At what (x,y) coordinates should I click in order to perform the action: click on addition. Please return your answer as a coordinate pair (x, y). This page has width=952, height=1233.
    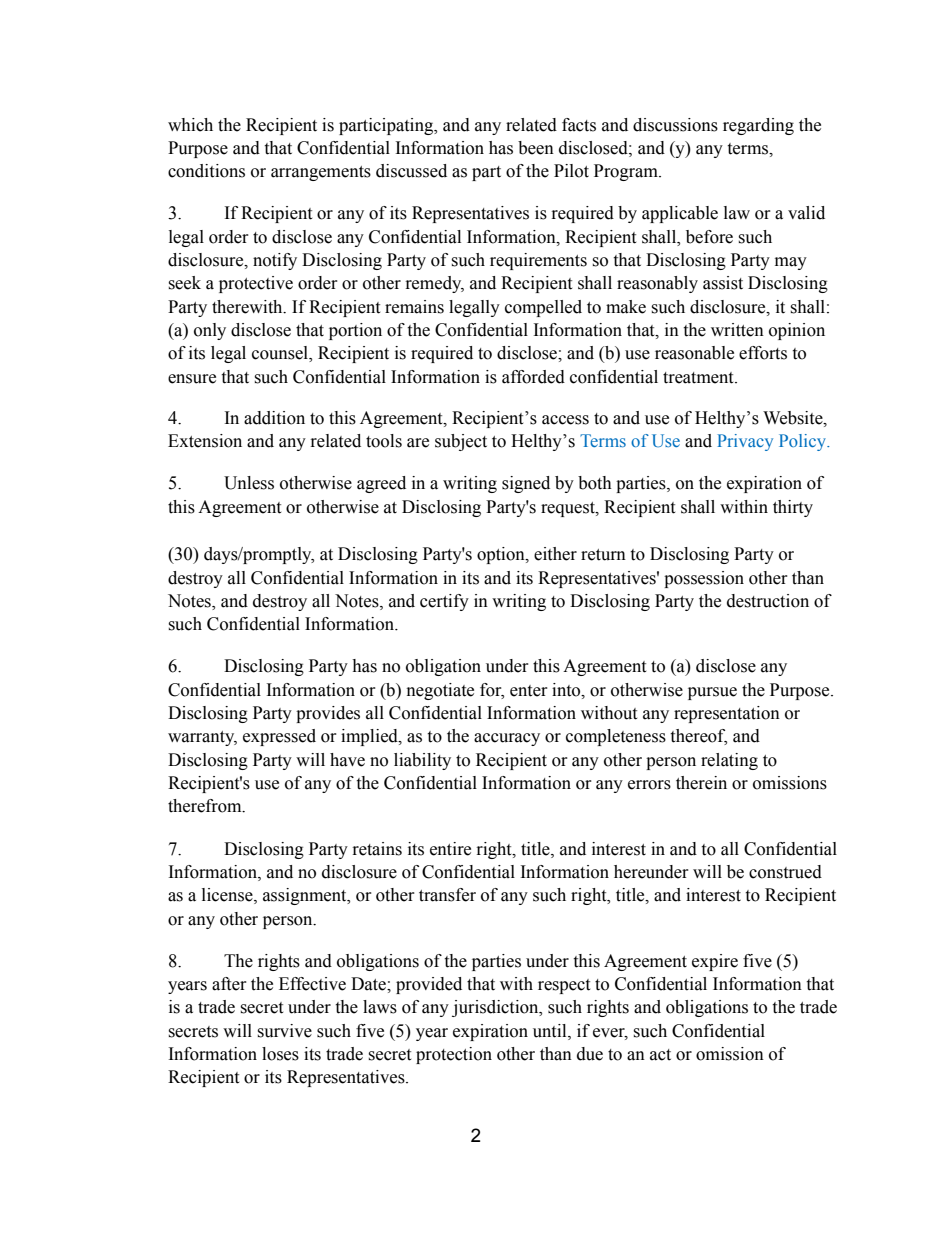
    Looking at the image, I should click on (274, 418).
